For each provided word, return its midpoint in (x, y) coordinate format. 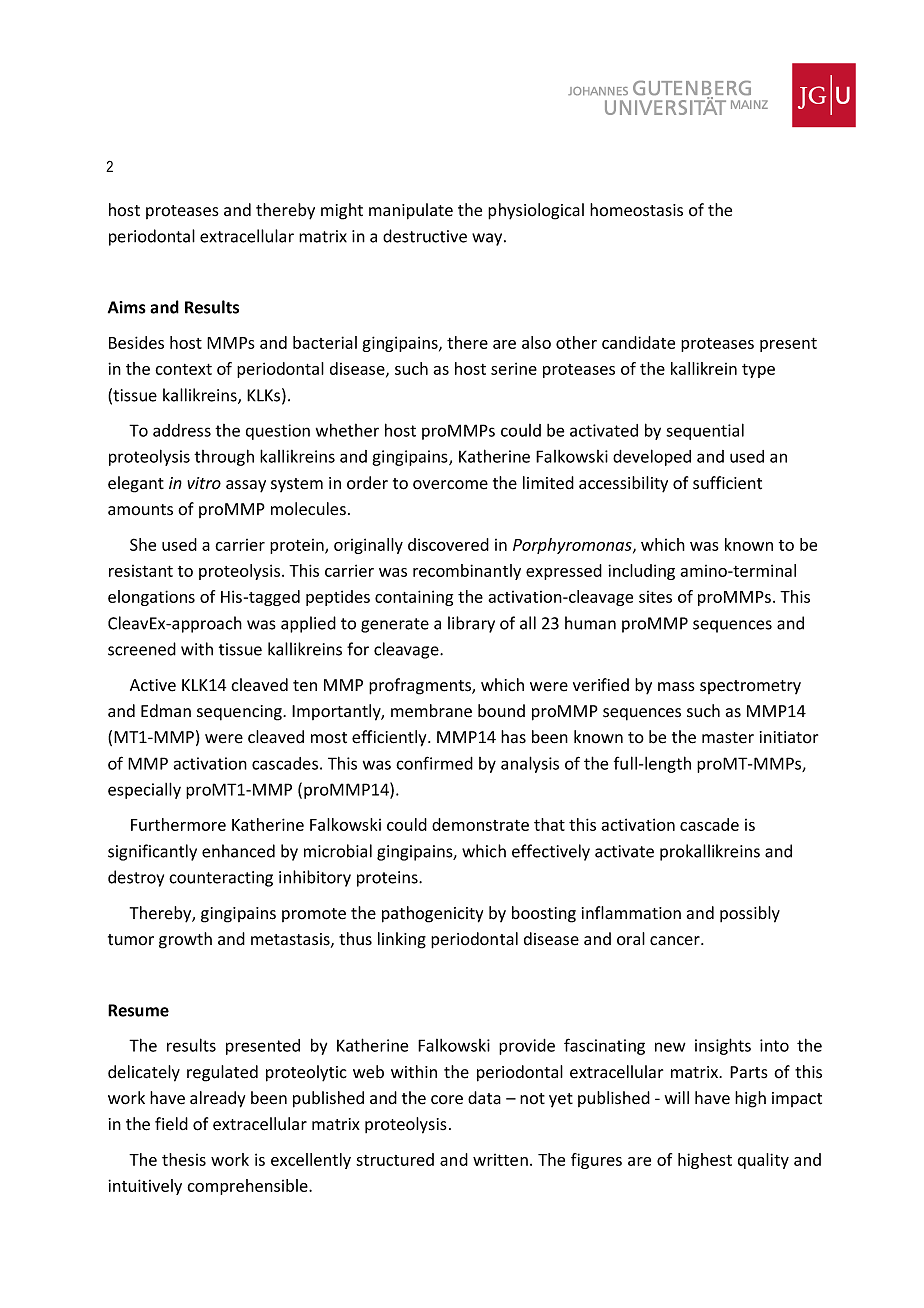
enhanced (238, 851)
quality (763, 1161)
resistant (141, 571)
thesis (184, 1159)
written (500, 1160)
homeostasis (636, 210)
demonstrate (480, 824)
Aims (127, 307)
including (641, 572)
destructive (425, 236)
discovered (448, 544)
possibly (750, 914)
